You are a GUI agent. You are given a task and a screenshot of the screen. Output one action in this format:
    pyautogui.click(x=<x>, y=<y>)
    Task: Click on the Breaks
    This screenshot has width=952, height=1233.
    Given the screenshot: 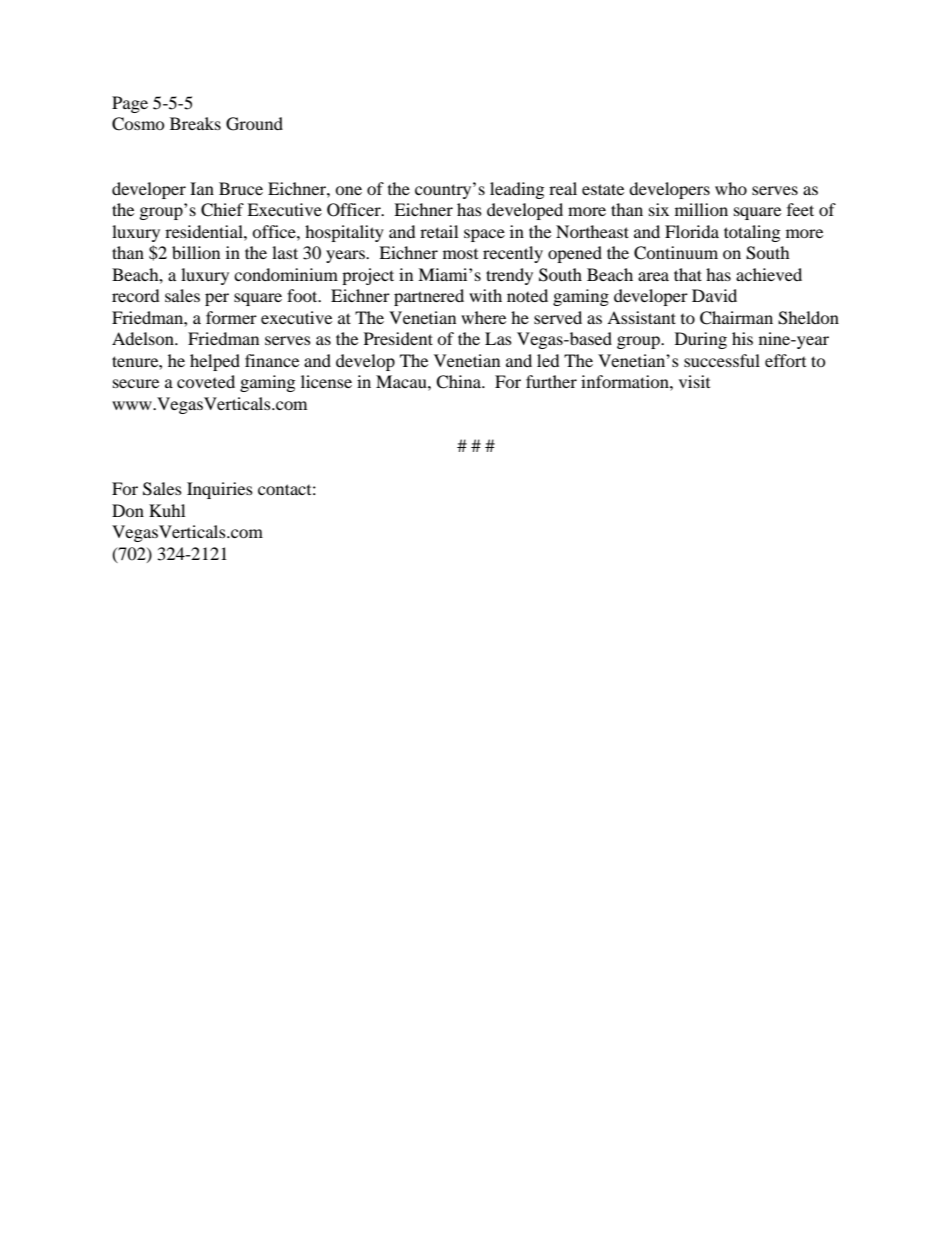 What is the action you would take?
    pyautogui.click(x=195, y=123)
